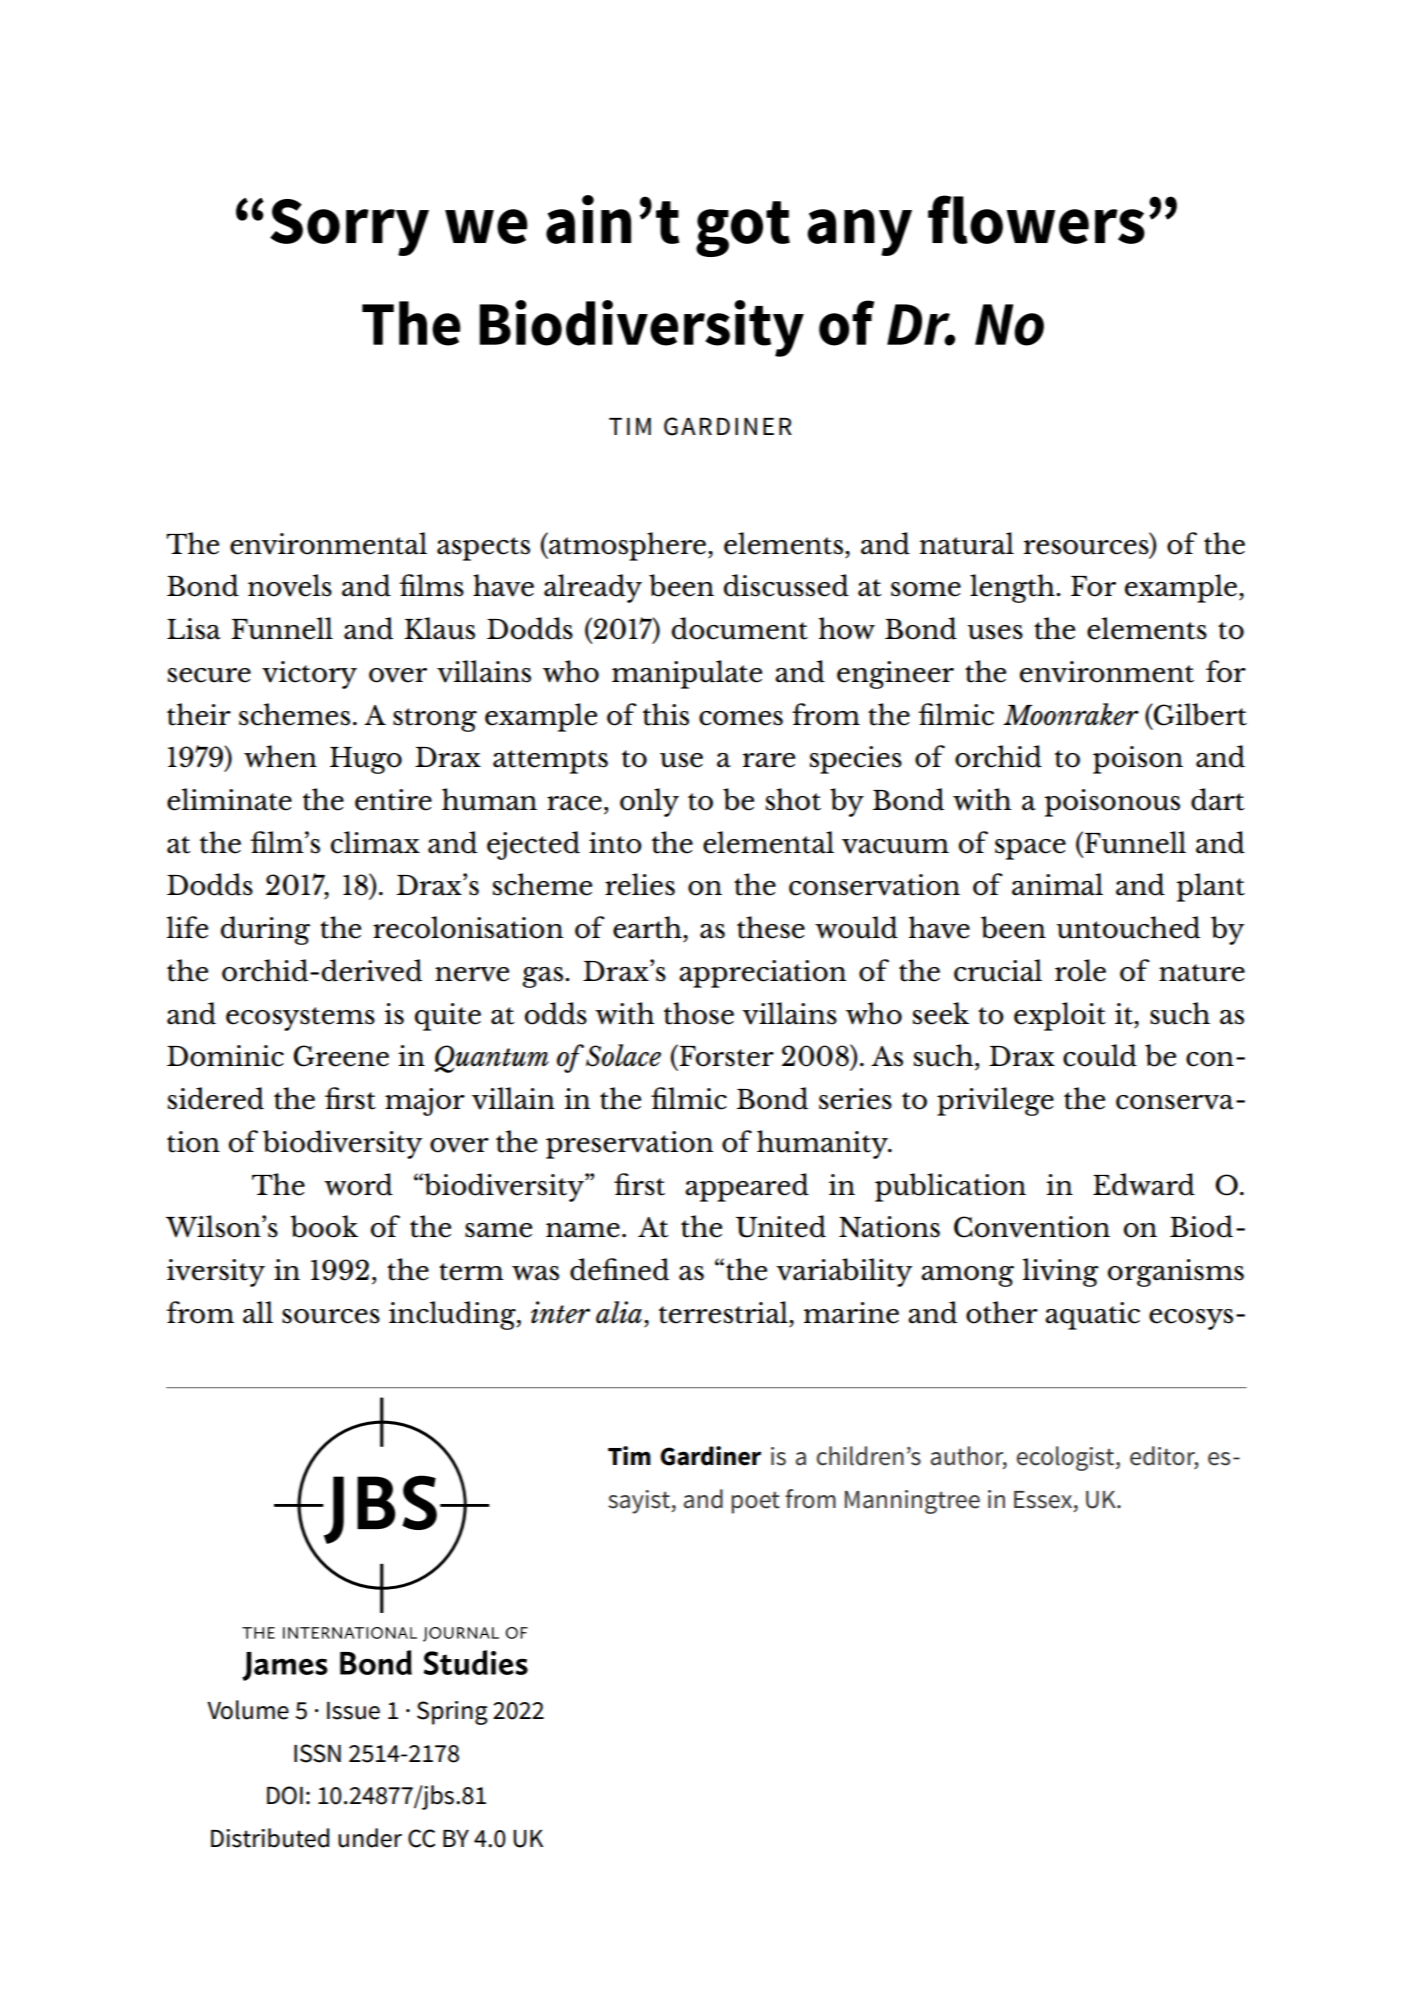 This screenshot has width=1413, height=1999. What do you see at coordinates (1036, 219) in the screenshot?
I see `flowers` at bounding box center [1036, 219].
